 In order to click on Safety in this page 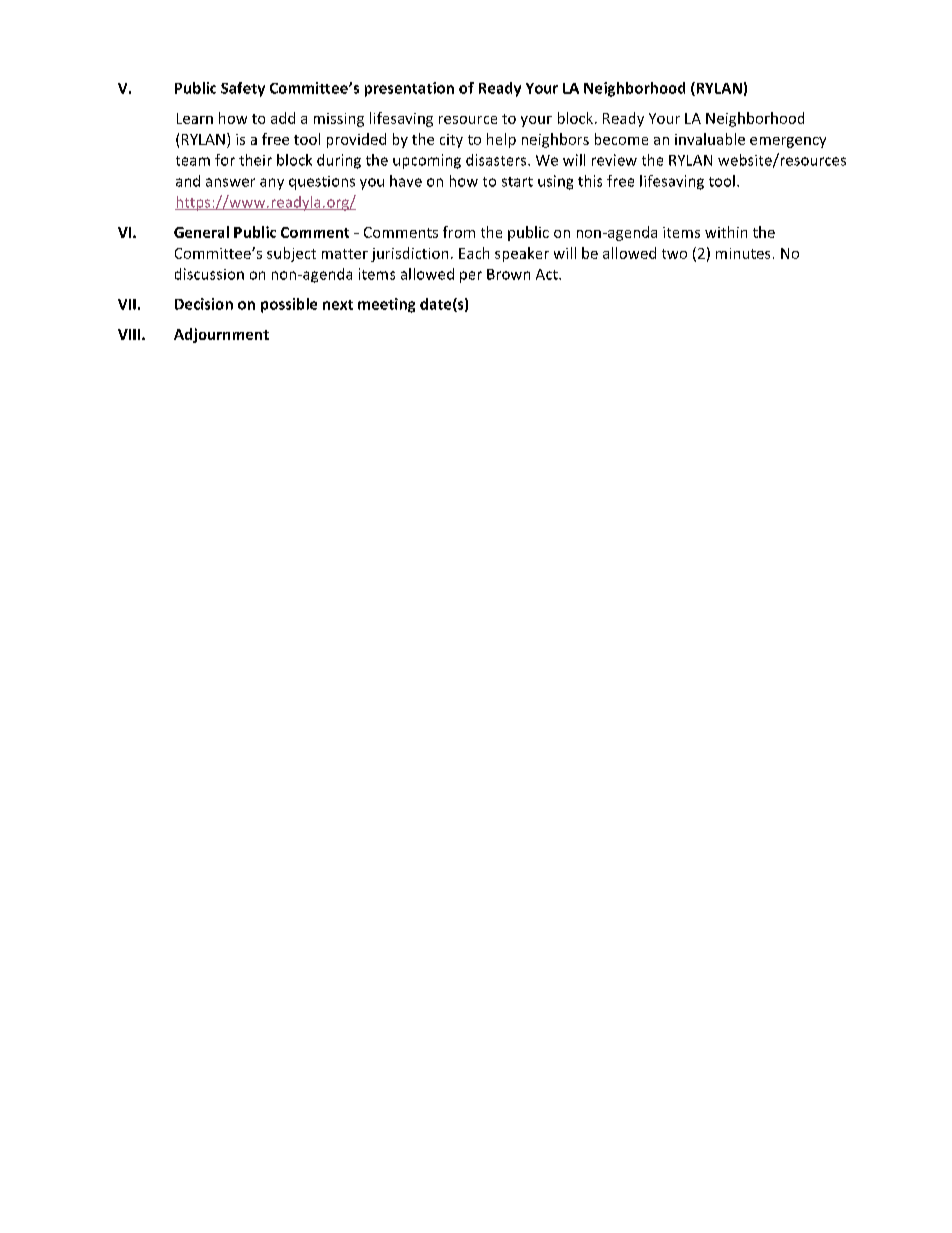, I will do `click(243, 89)`.
